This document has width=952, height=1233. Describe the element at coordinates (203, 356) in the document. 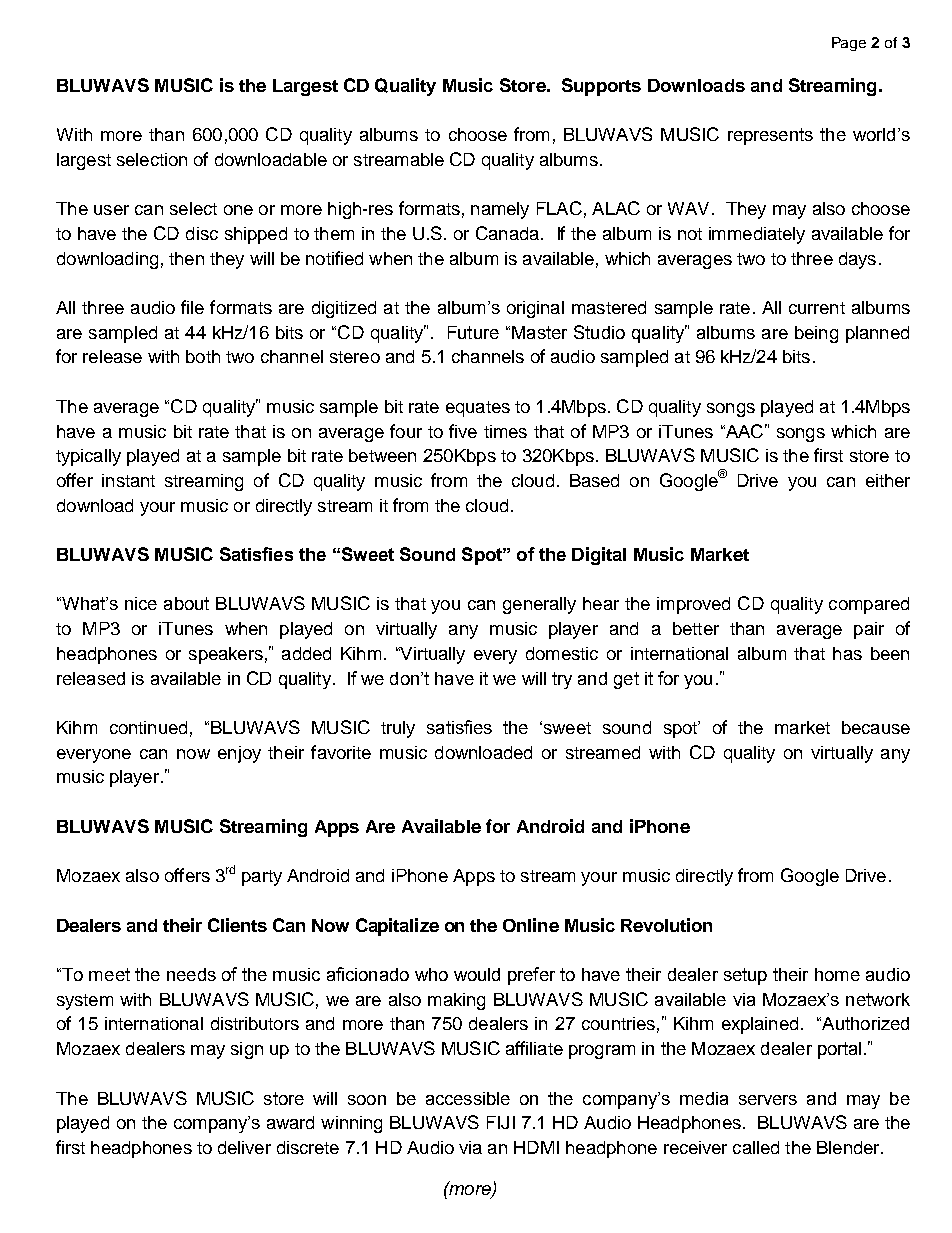

I see `both` at that location.
